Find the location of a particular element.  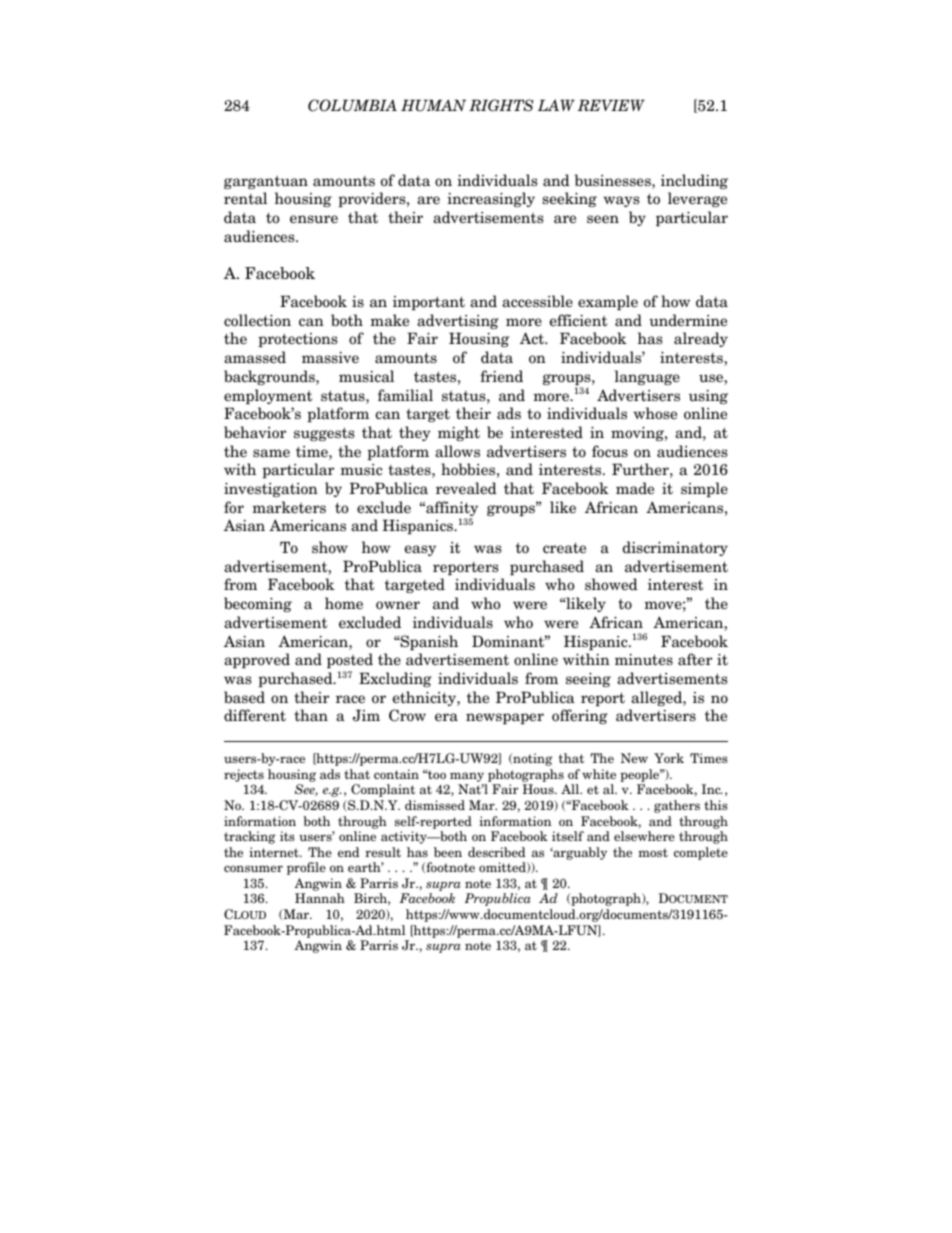

than is located at coordinates (311, 715).
